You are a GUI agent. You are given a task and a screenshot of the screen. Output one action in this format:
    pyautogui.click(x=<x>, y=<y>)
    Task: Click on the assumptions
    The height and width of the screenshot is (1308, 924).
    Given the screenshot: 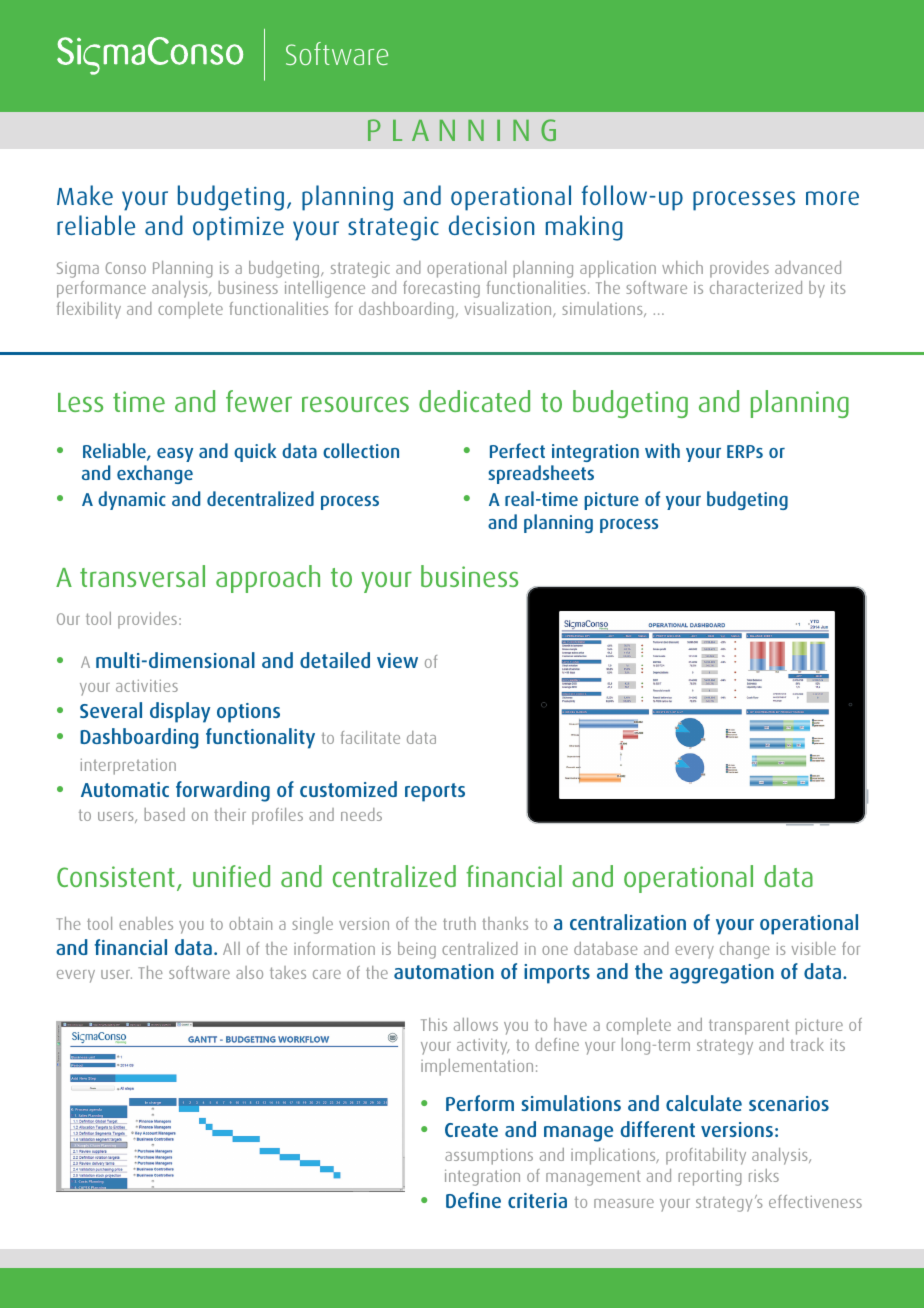 What is the action you would take?
    pyautogui.click(x=489, y=1157)
